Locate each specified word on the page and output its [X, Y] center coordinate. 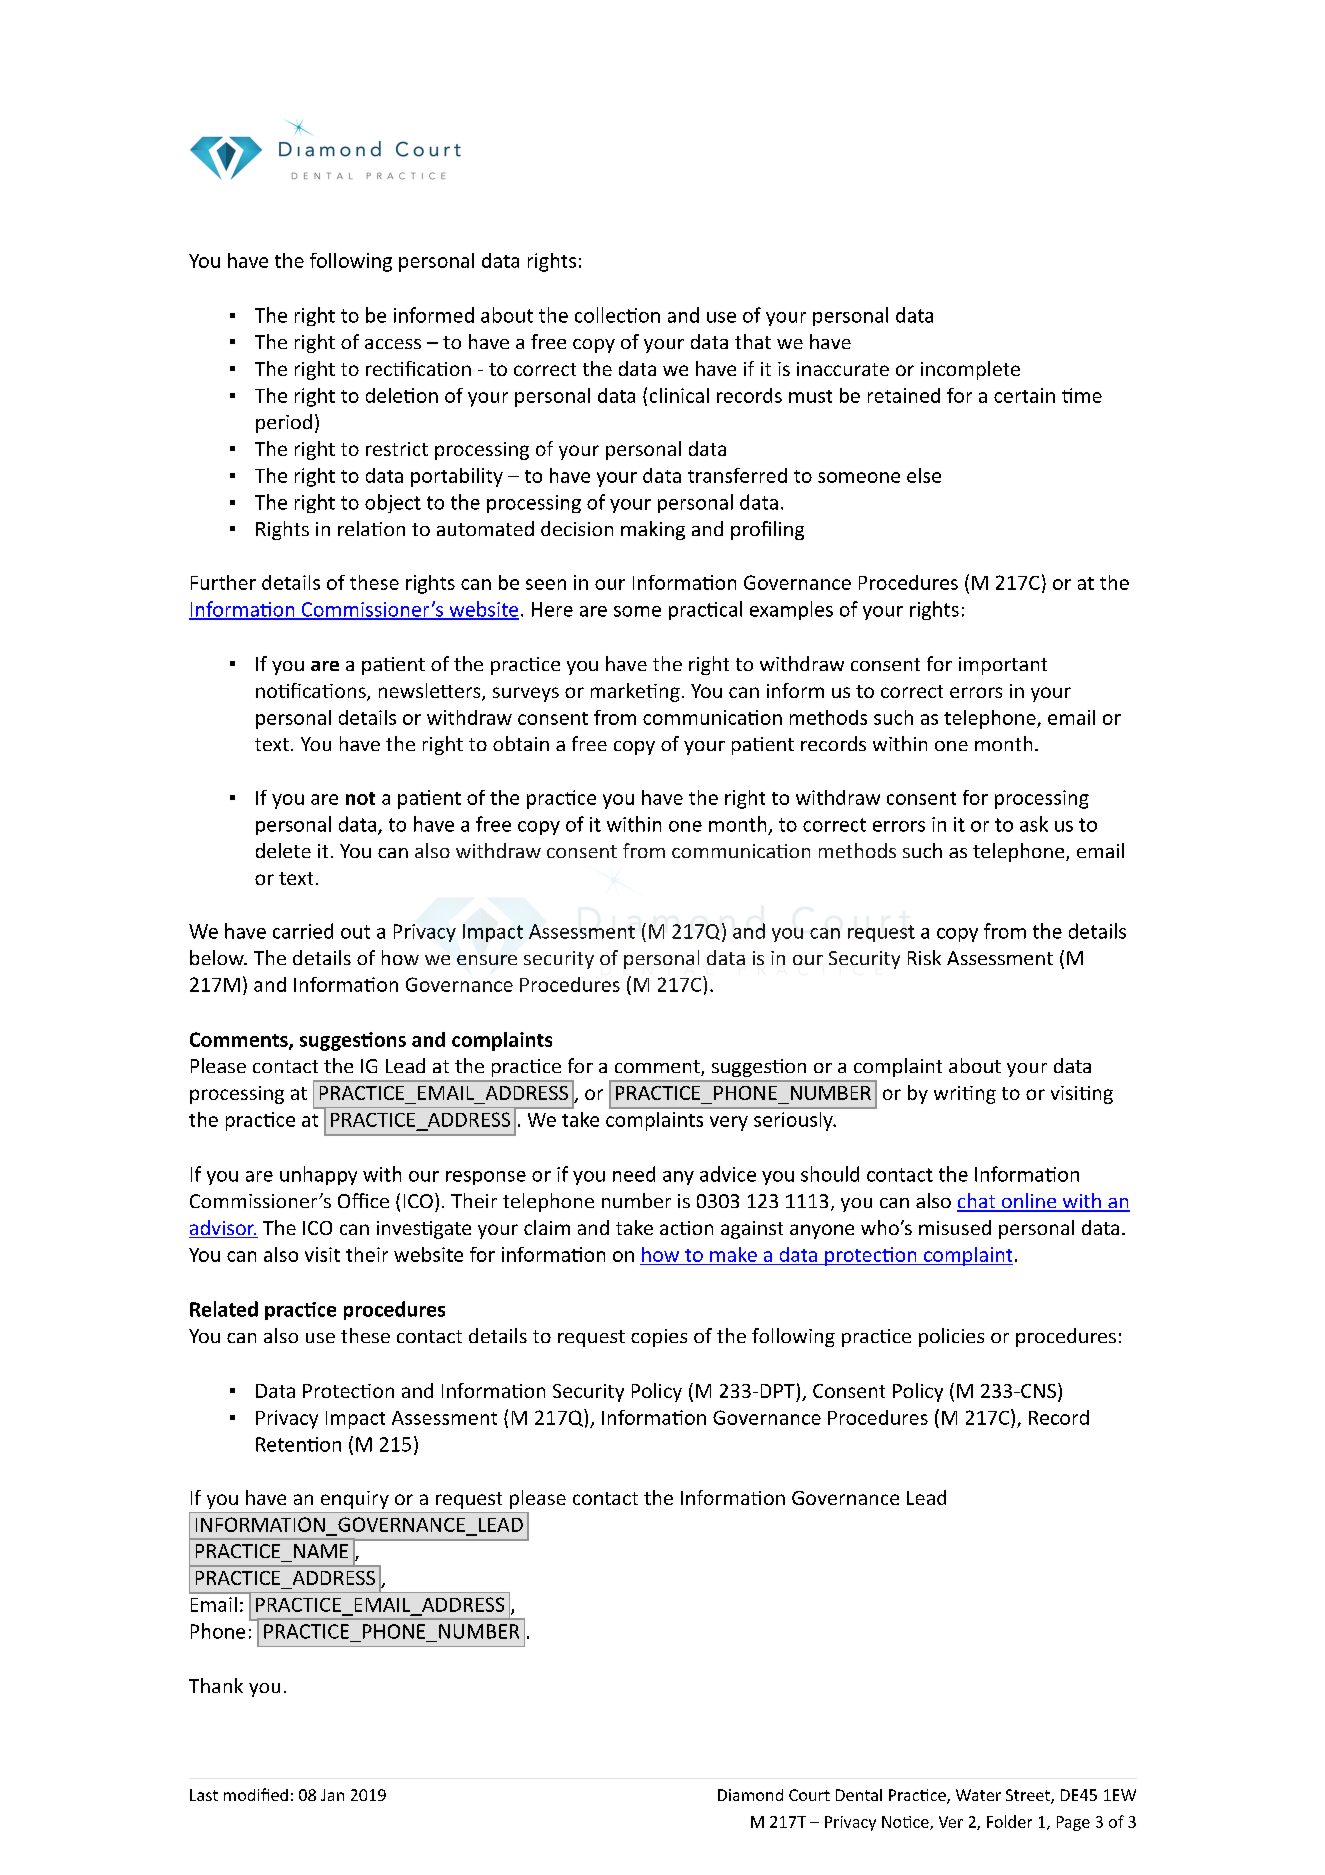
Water [978, 1795]
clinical [679, 395]
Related [224, 1309]
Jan [332, 1795]
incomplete [970, 370]
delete [283, 850]
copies [659, 1338]
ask [1034, 824]
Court [809, 1795]
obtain [521, 743]
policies [951, 1337]
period [284, 423]
